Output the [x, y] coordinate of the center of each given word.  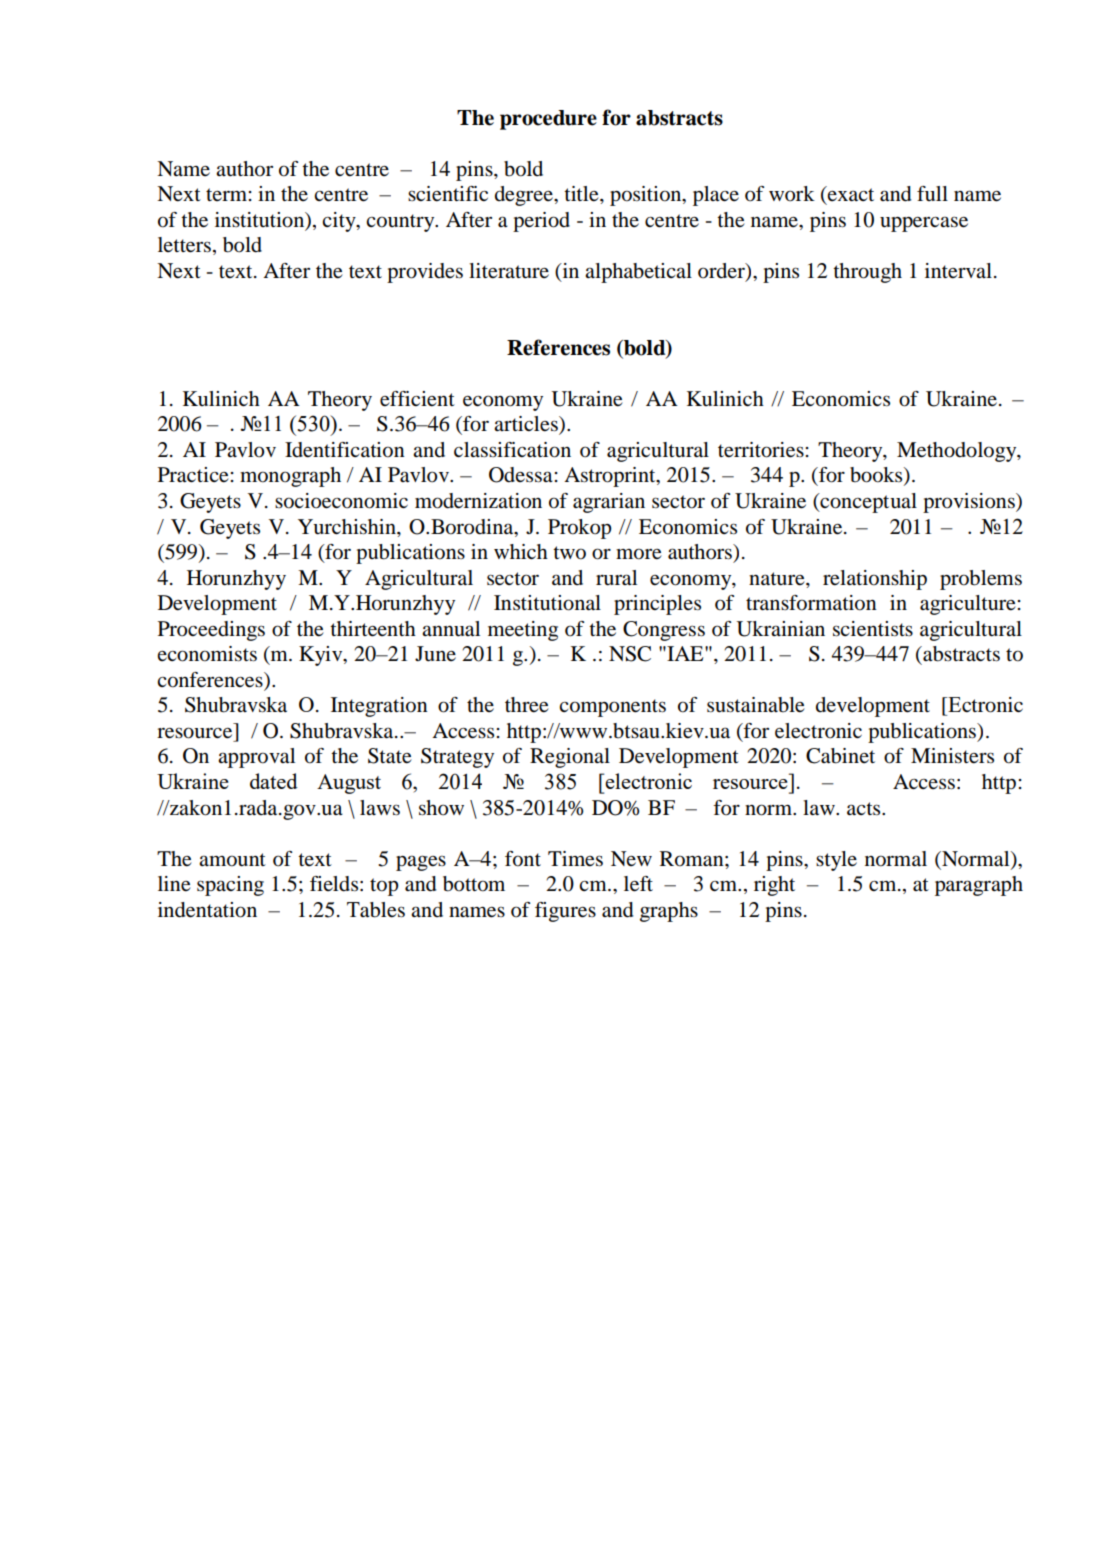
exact [850, 193]
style [836, 861]
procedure [548, 120]
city [340, 222]
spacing [230, 886]
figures [565, 912]
